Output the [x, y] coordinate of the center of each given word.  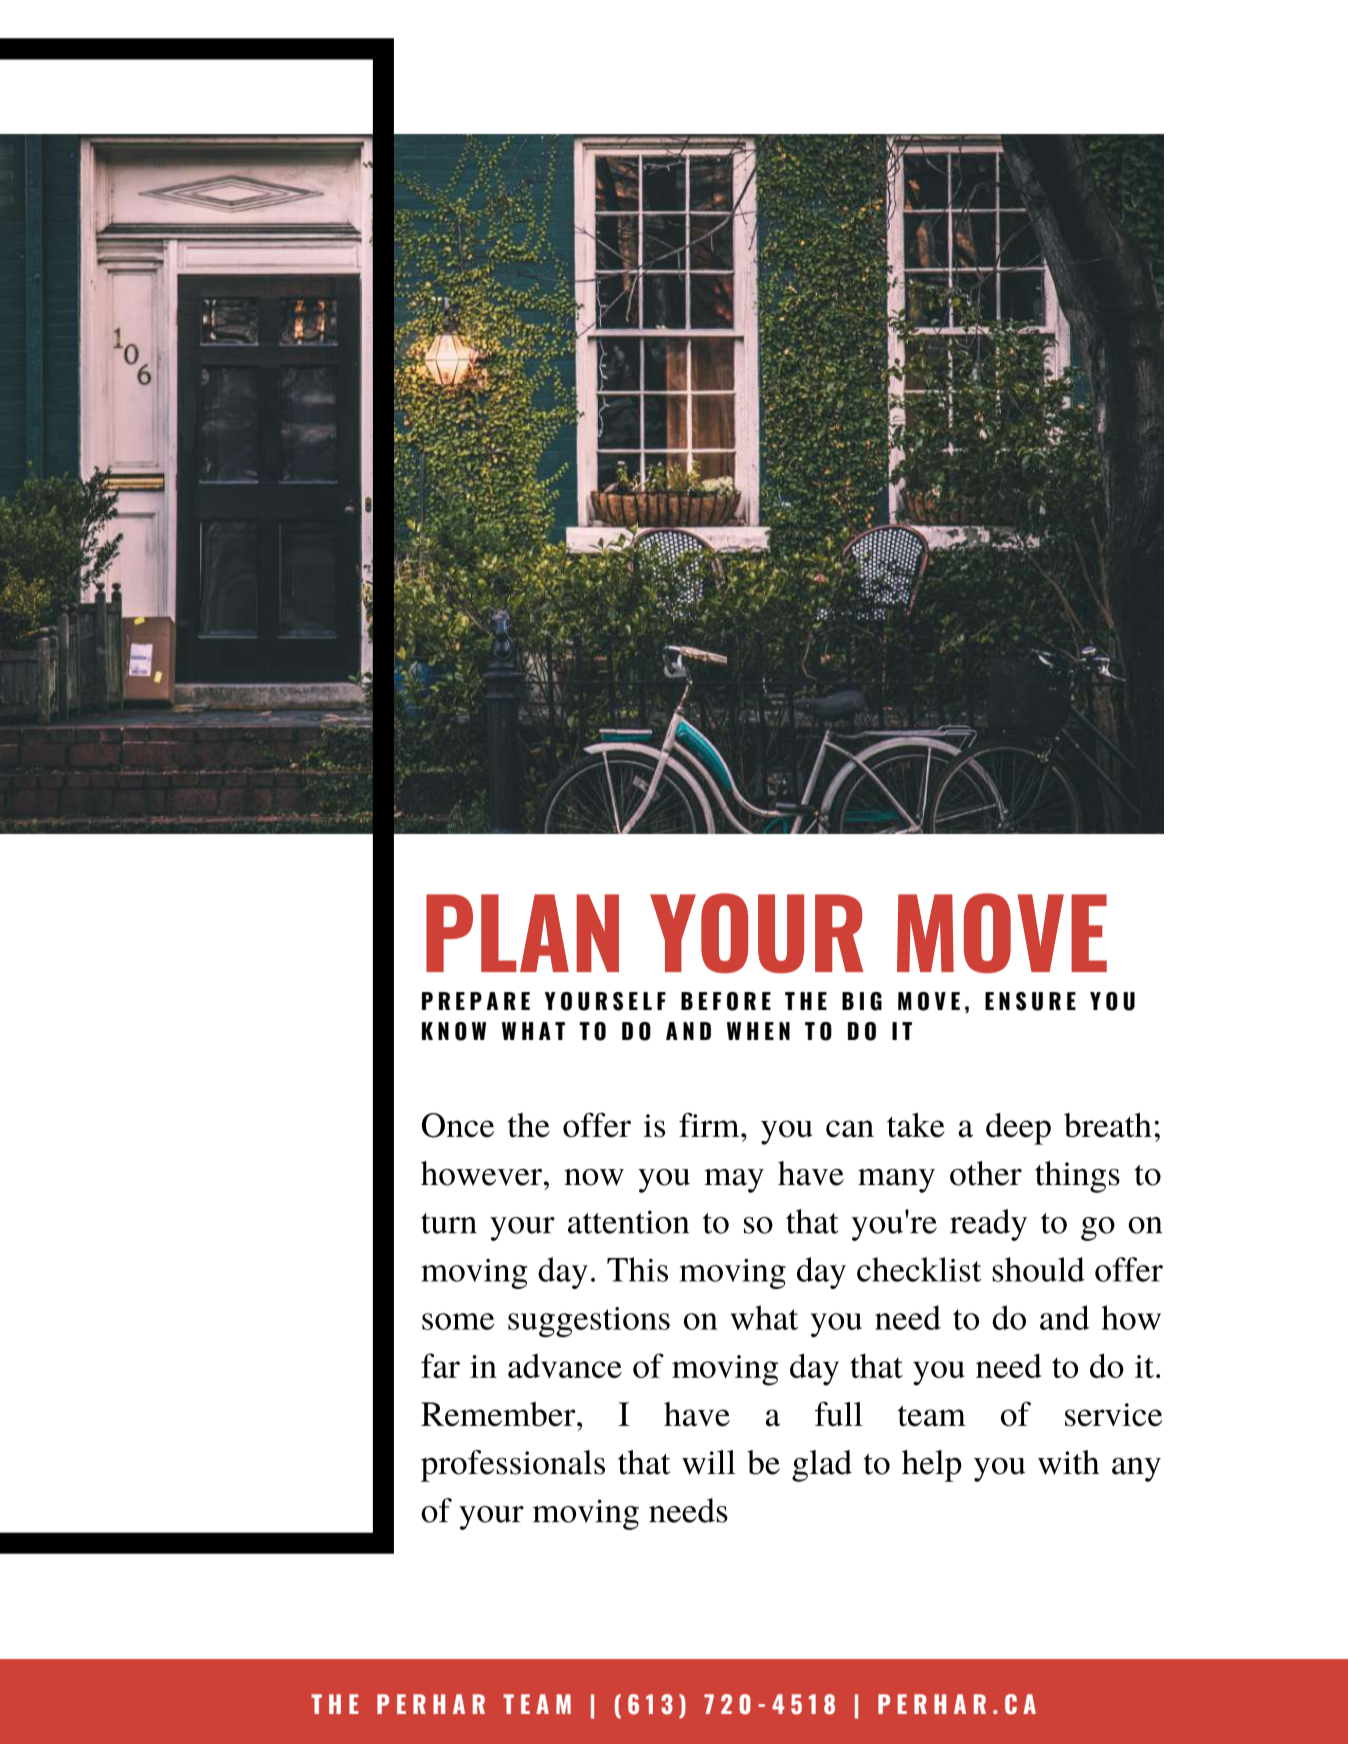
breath [1108, 1125]
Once [458, 1125]
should [1038, 1269]
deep [1018, 1129]
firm [710, 1125]
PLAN [522, 933]
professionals [513, 1466]
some [458, 1321]
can [850, 1129]
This [637, 1269]
